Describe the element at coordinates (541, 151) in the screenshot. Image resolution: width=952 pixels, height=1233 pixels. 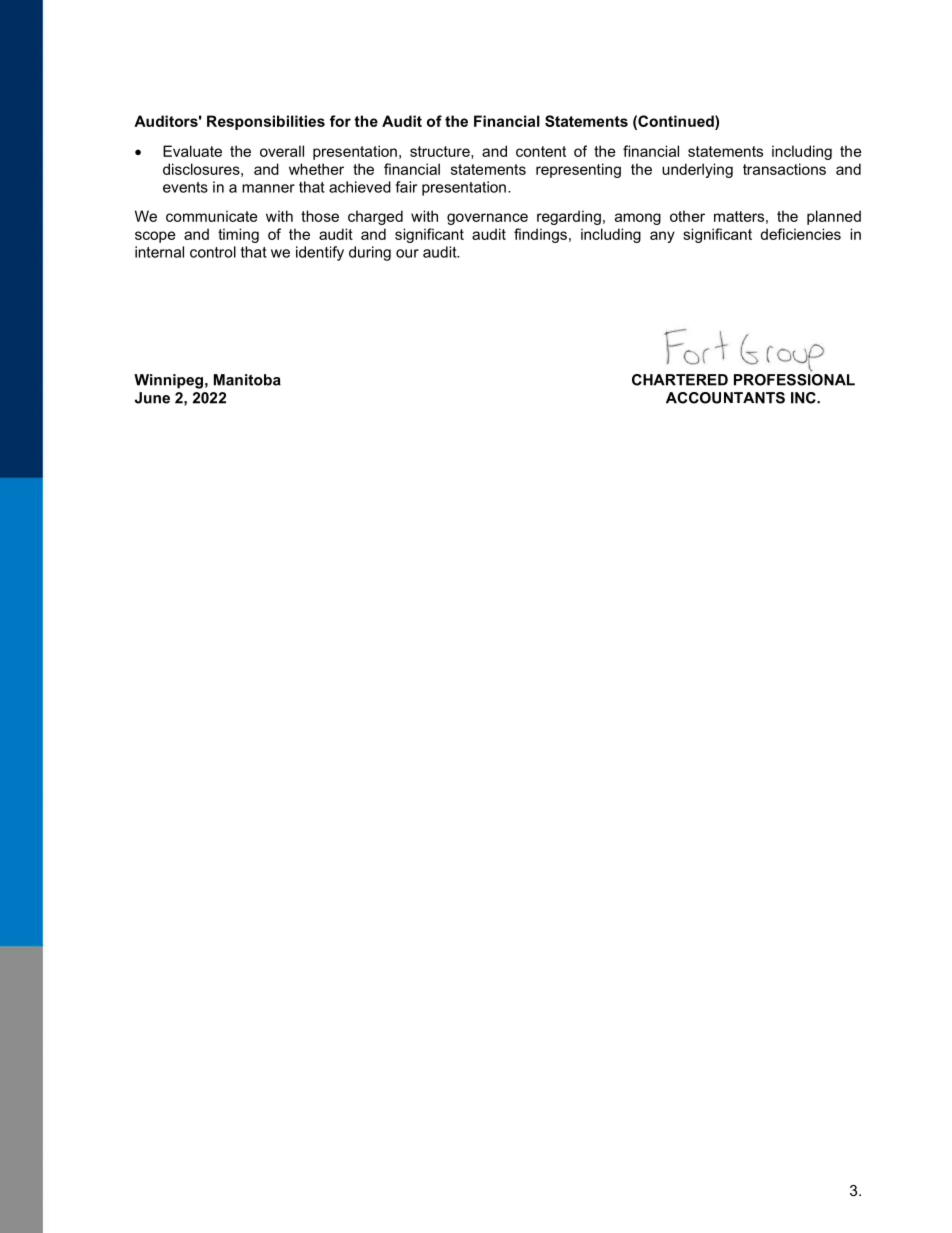
I see `content` at that location.
